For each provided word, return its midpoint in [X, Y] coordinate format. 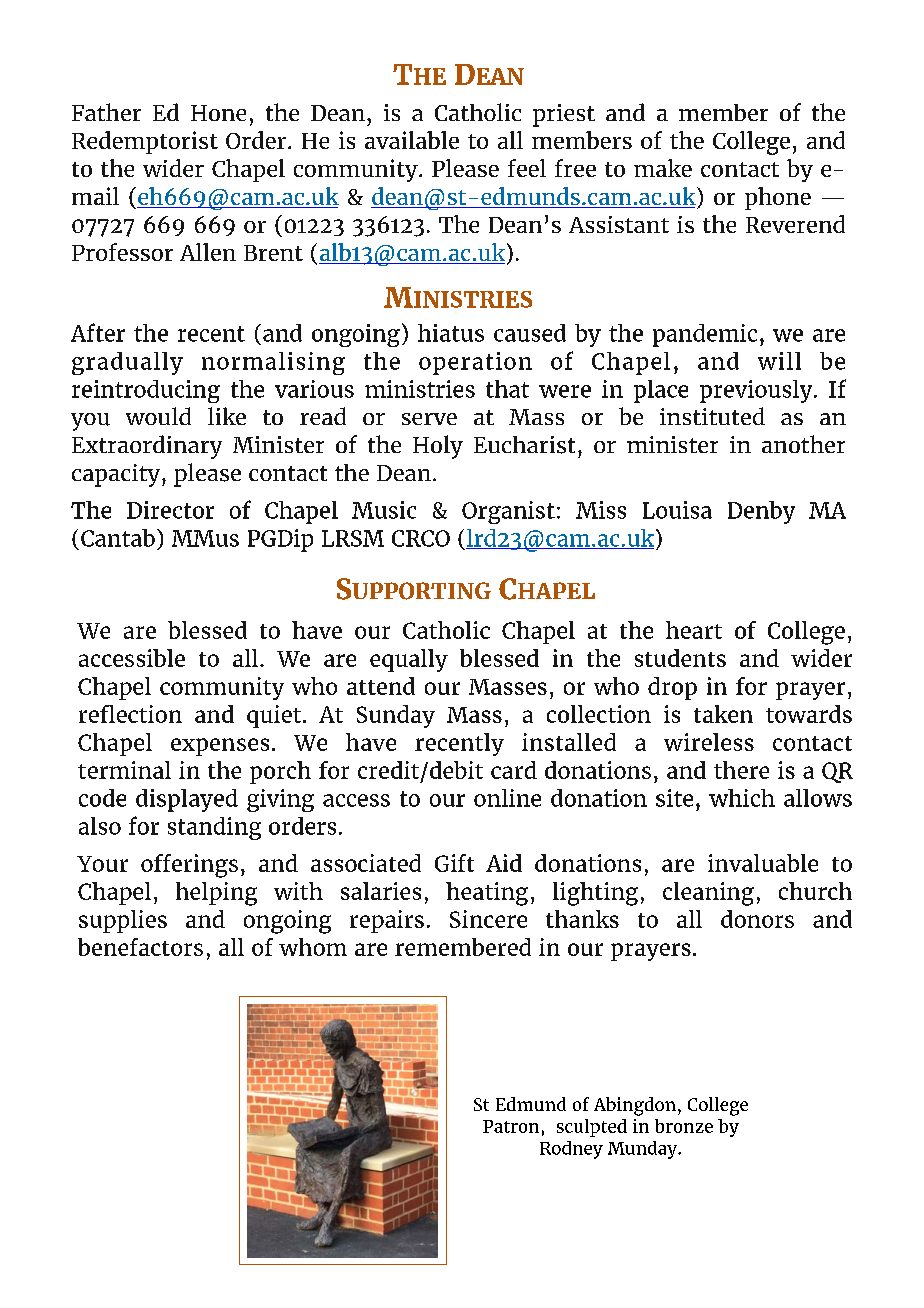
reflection [130, 714]
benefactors [140, 947]
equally [409, 660]
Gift [454, 863]
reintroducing [146, 391]
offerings [189, 866]
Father [106, 112]
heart [694, 630]
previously [757, 391]
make [663, 168]
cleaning [708, 894]
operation [475, 363]
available [412, 140]
